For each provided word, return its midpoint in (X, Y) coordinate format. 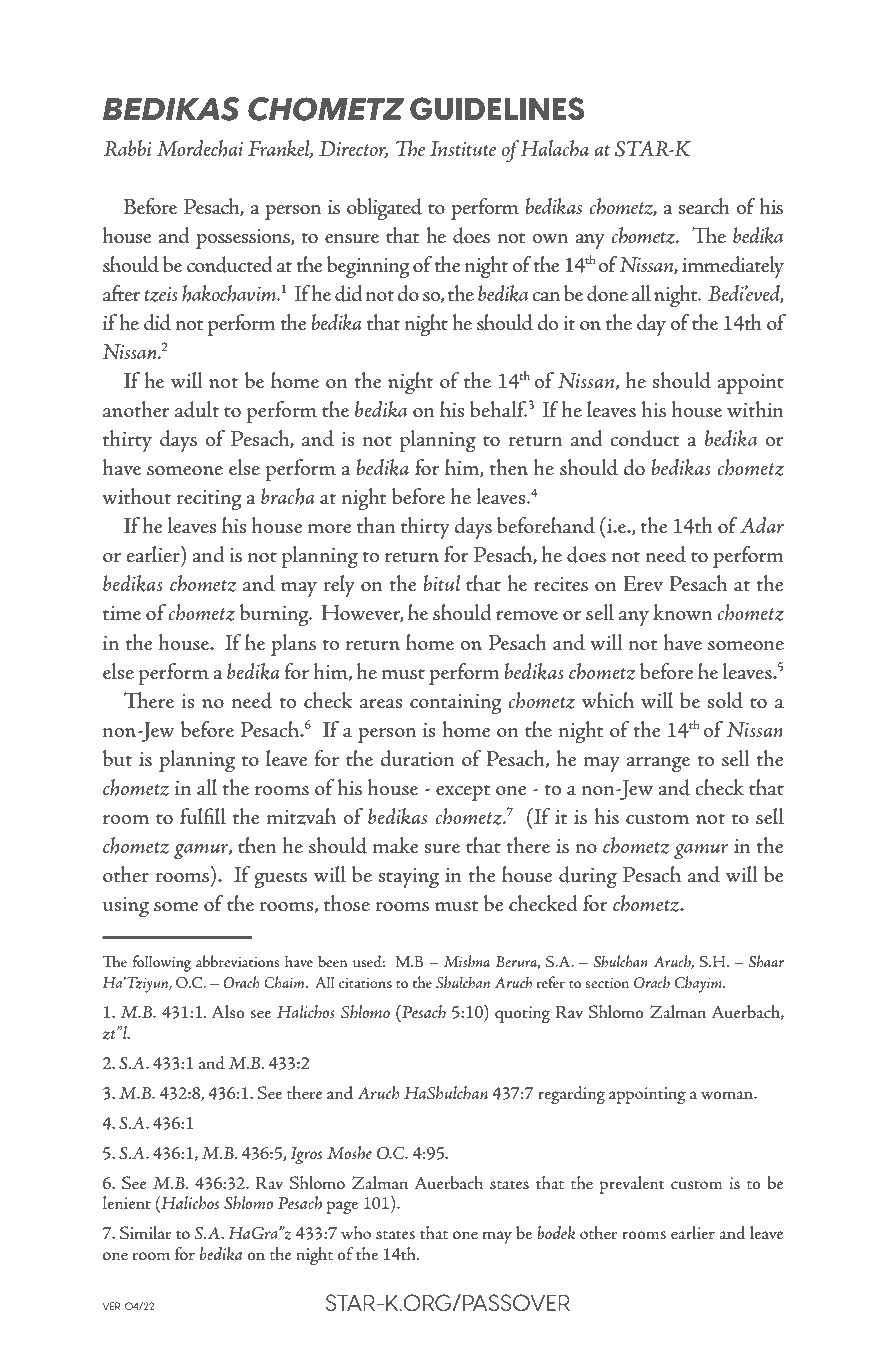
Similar (146, 1233)
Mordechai (200, 148)
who (356, 1232)
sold (725, 700)
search (704, 206)
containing (456, 704)
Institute (463, 149)
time (122, 613)
